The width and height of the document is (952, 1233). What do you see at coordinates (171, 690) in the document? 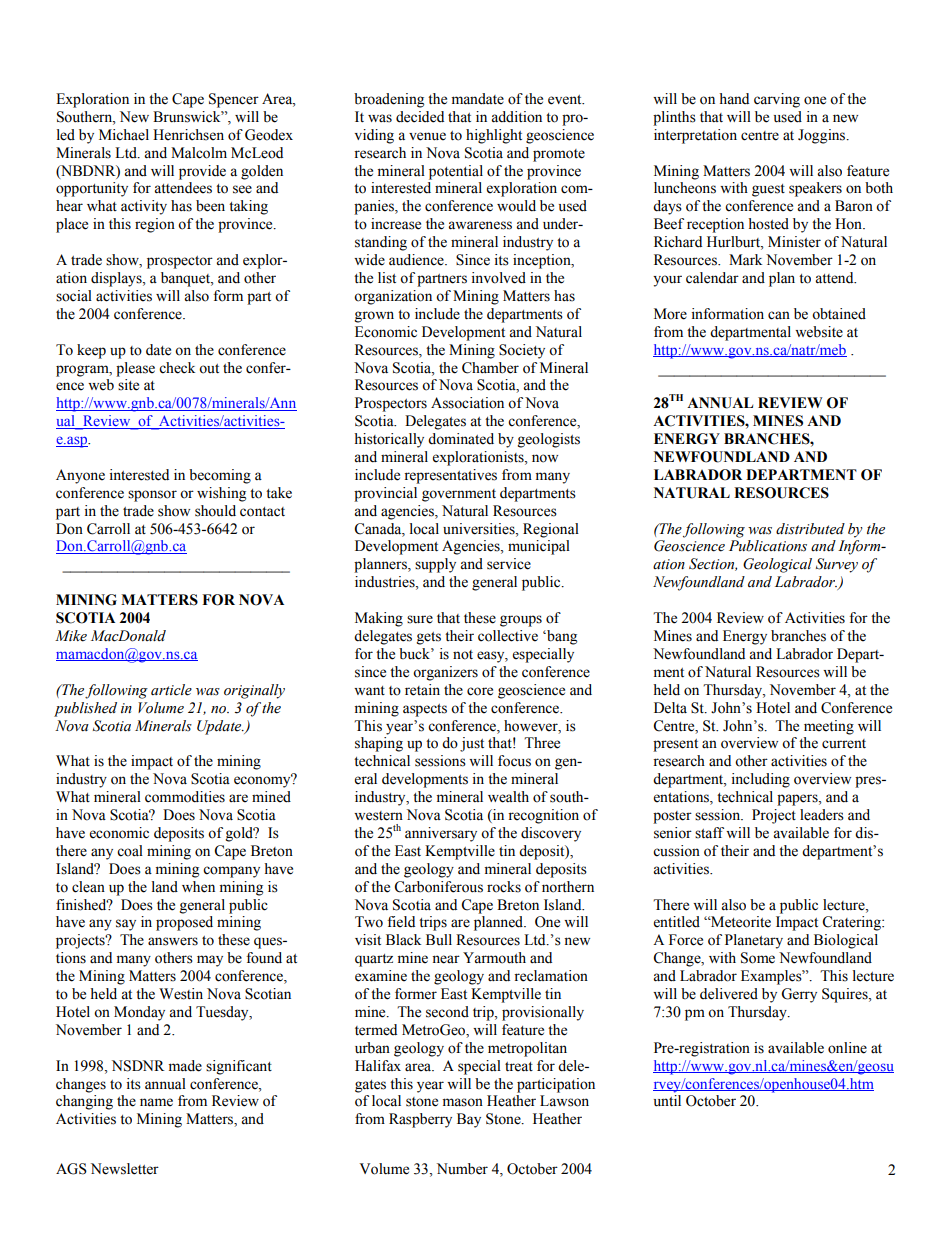
I see `article` at bounding box center [171, 690].
